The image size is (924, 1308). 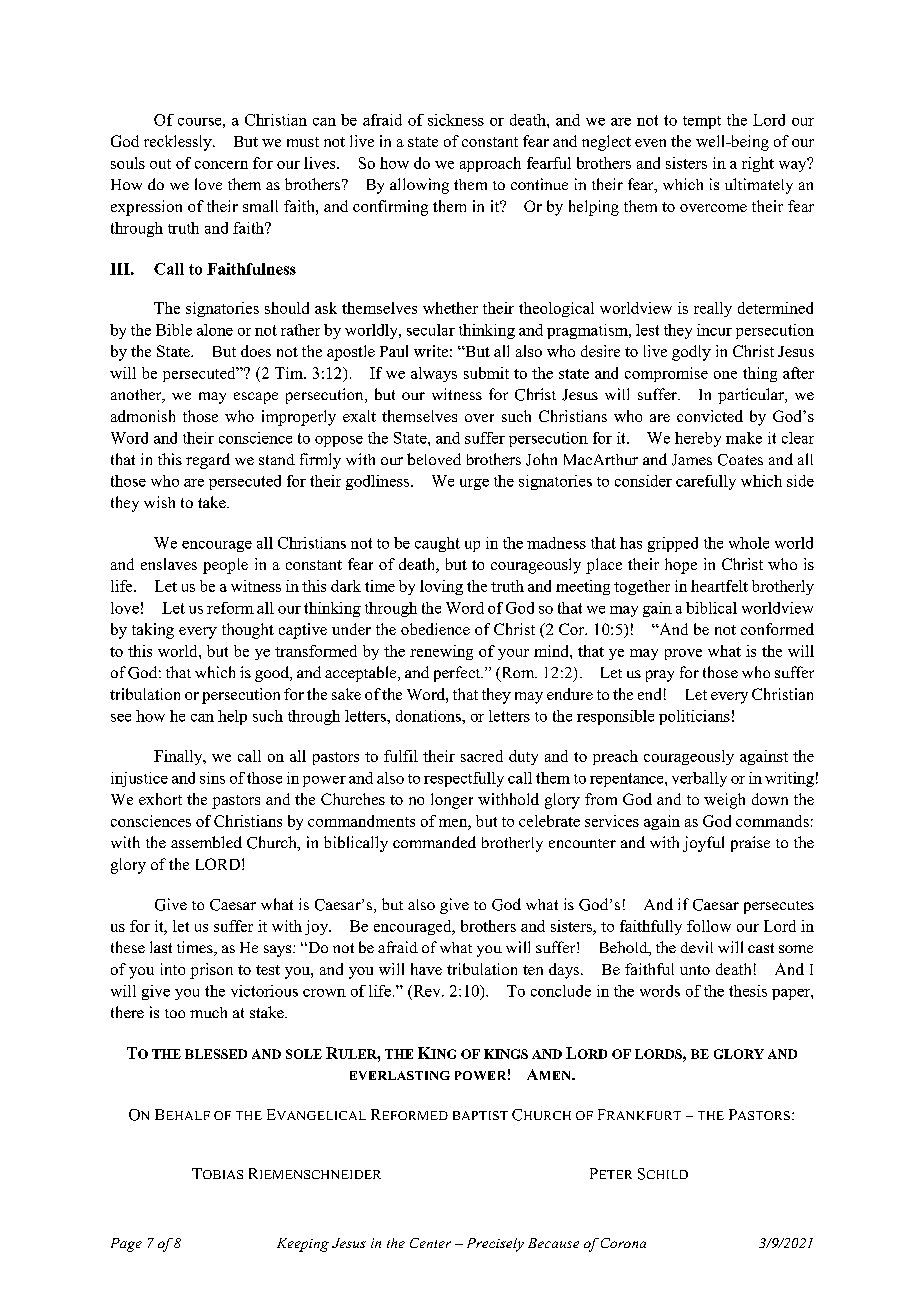 What do you see at coordinates (490, 164) in the screenshot?
I see `approach` at bounding box center [490, 164].
